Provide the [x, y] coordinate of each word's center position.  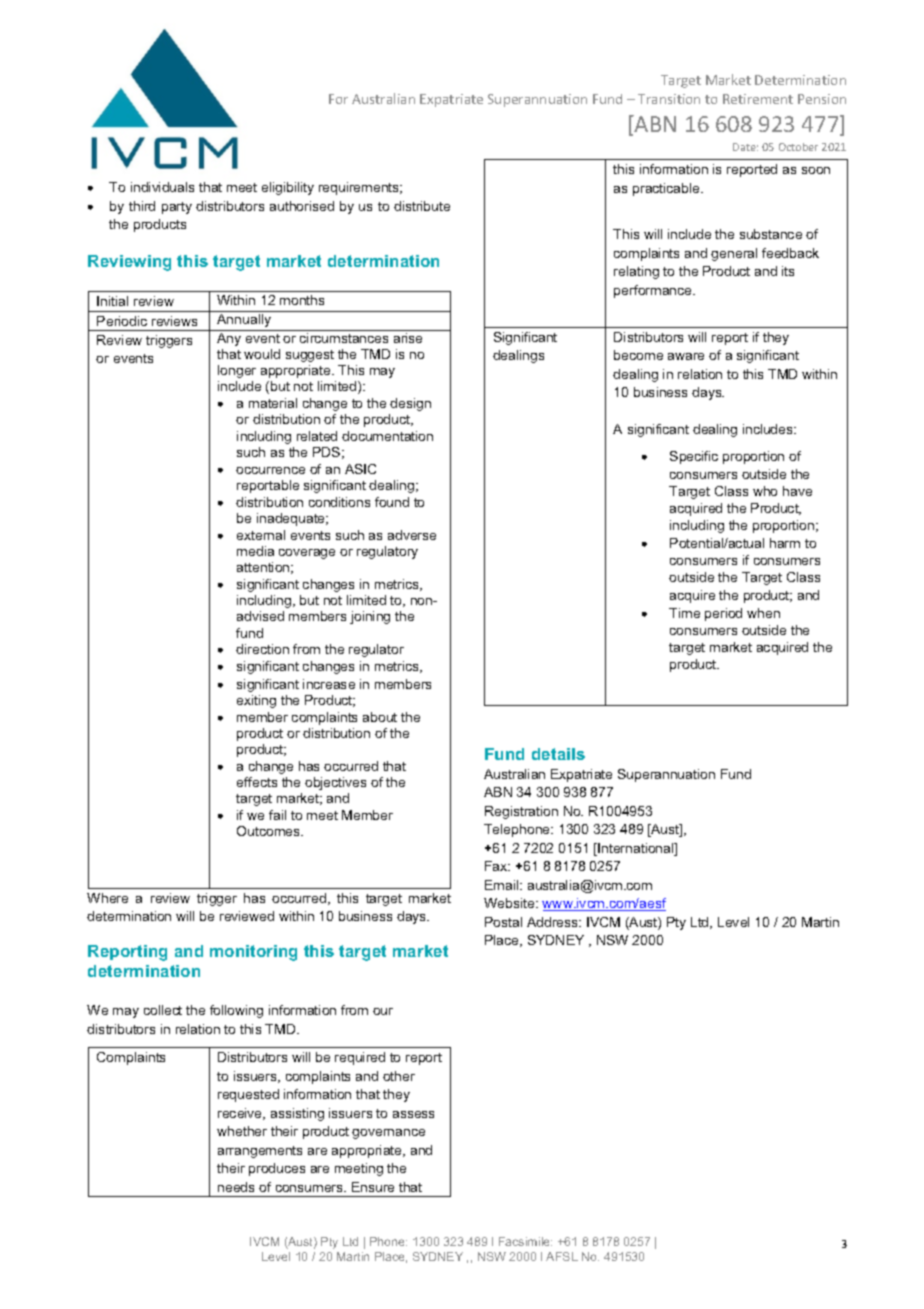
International [637, 849]
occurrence [270, 470]
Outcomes [270, 831]
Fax [497, 866]
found [392, 502]
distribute [422, 206]
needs [236, 1187]
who [765, 491]
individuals [162, 187]
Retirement [758, 99]
